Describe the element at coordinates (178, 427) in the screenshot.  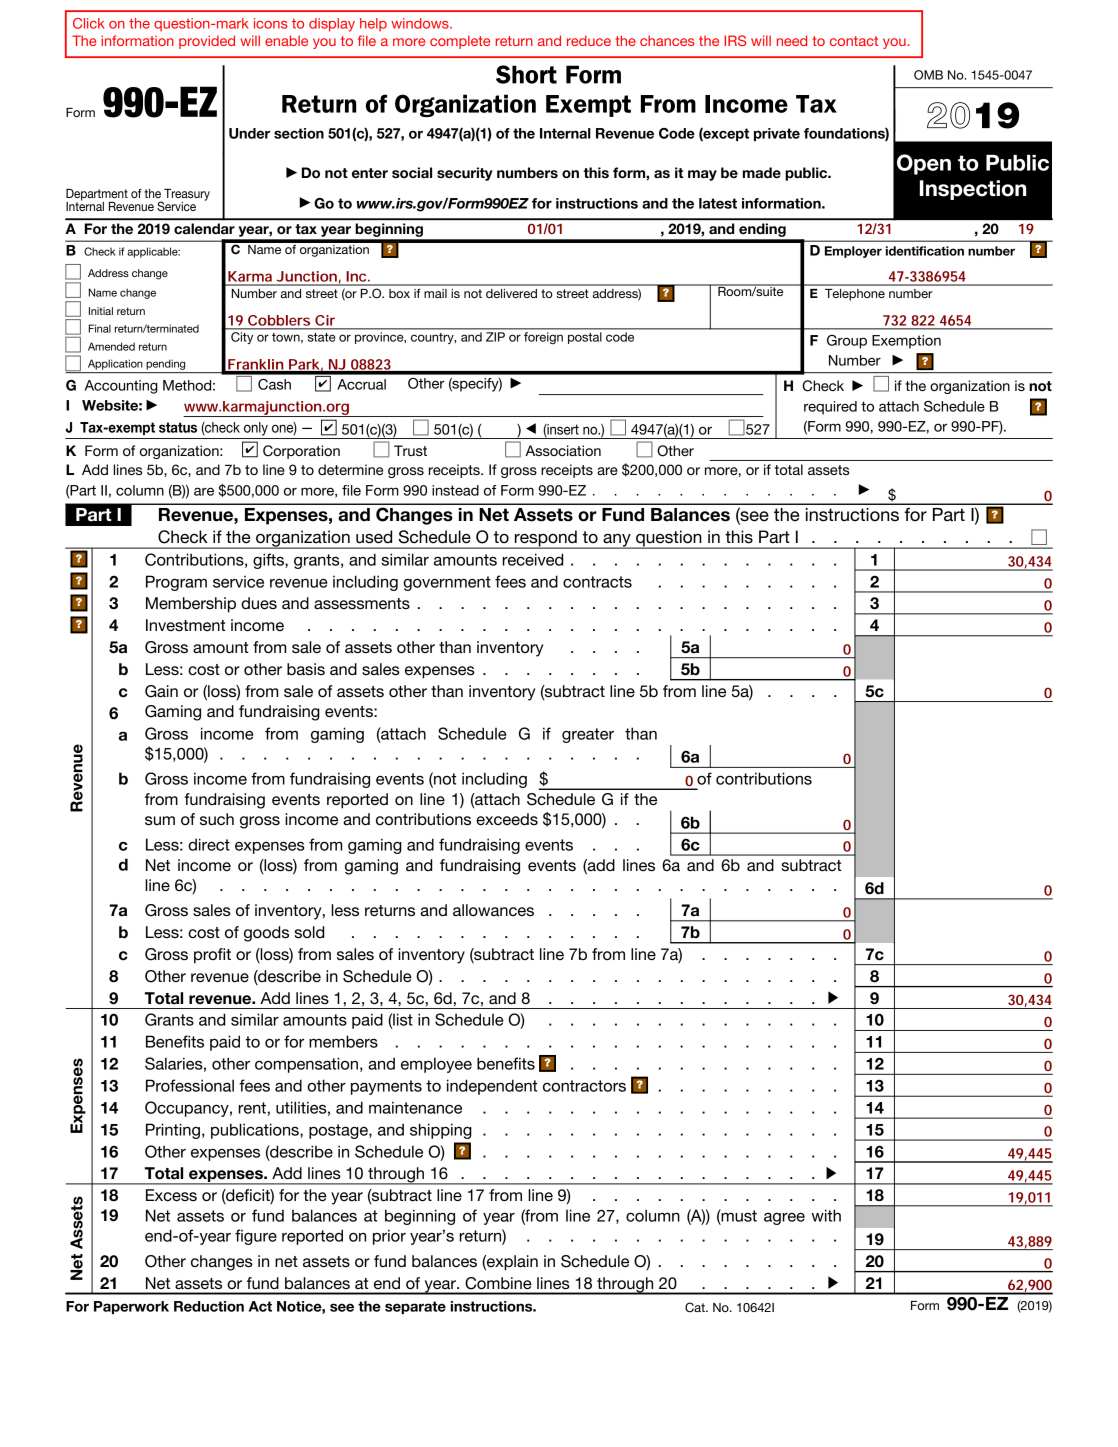
I see `status` at that location.
